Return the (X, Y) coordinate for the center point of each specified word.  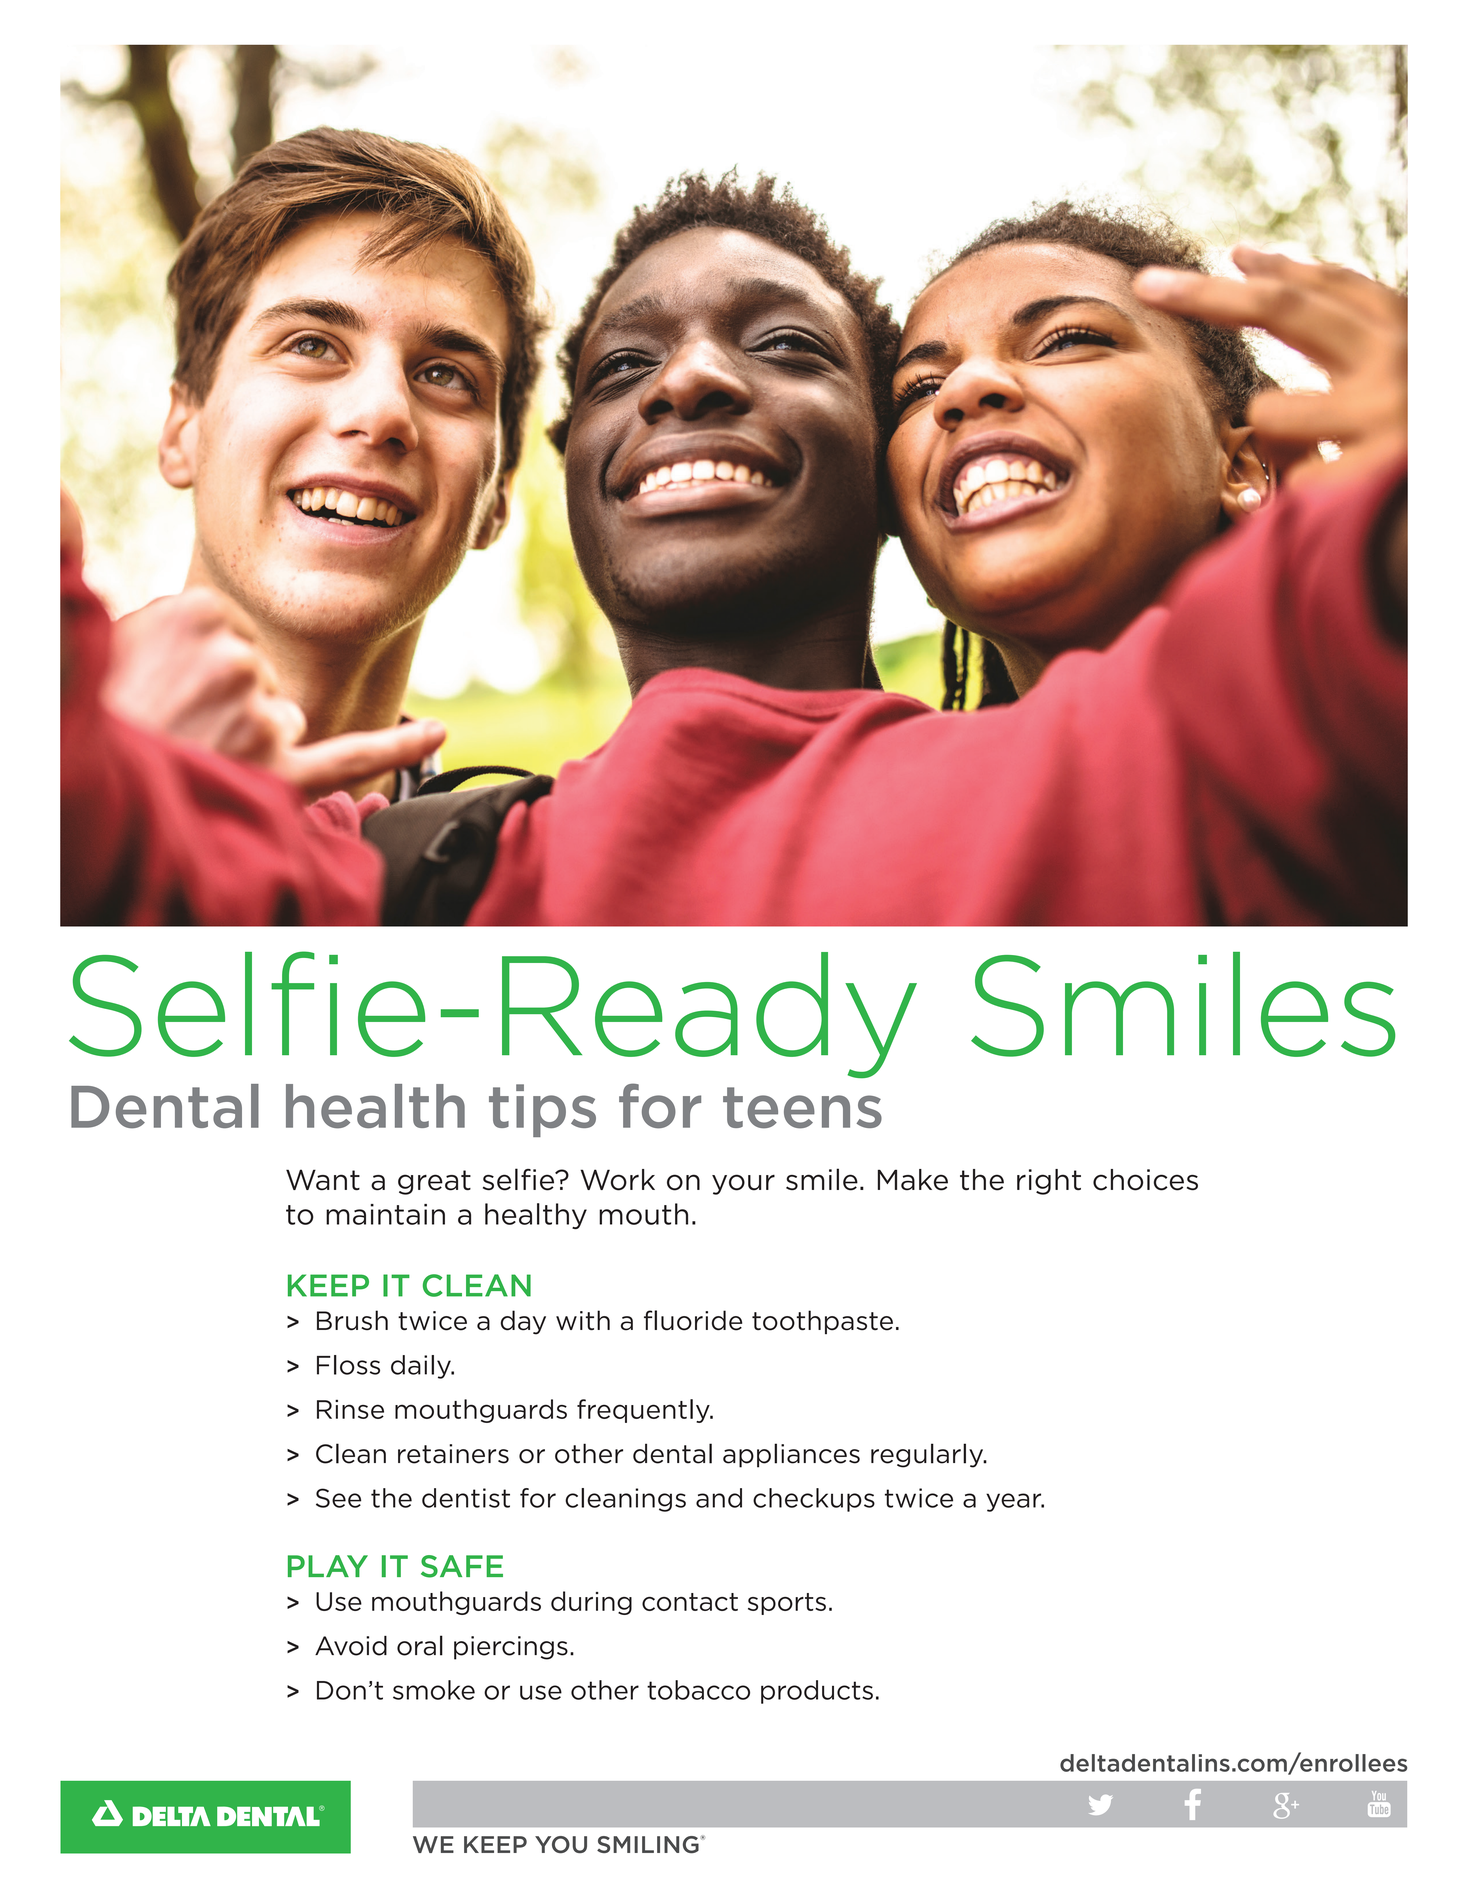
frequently (644, 1411)
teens (802, 1108)
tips (542, 1110)
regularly (928, 1455)
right (1049, 1182)
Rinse (350, 1409)
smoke (434, 1690)
